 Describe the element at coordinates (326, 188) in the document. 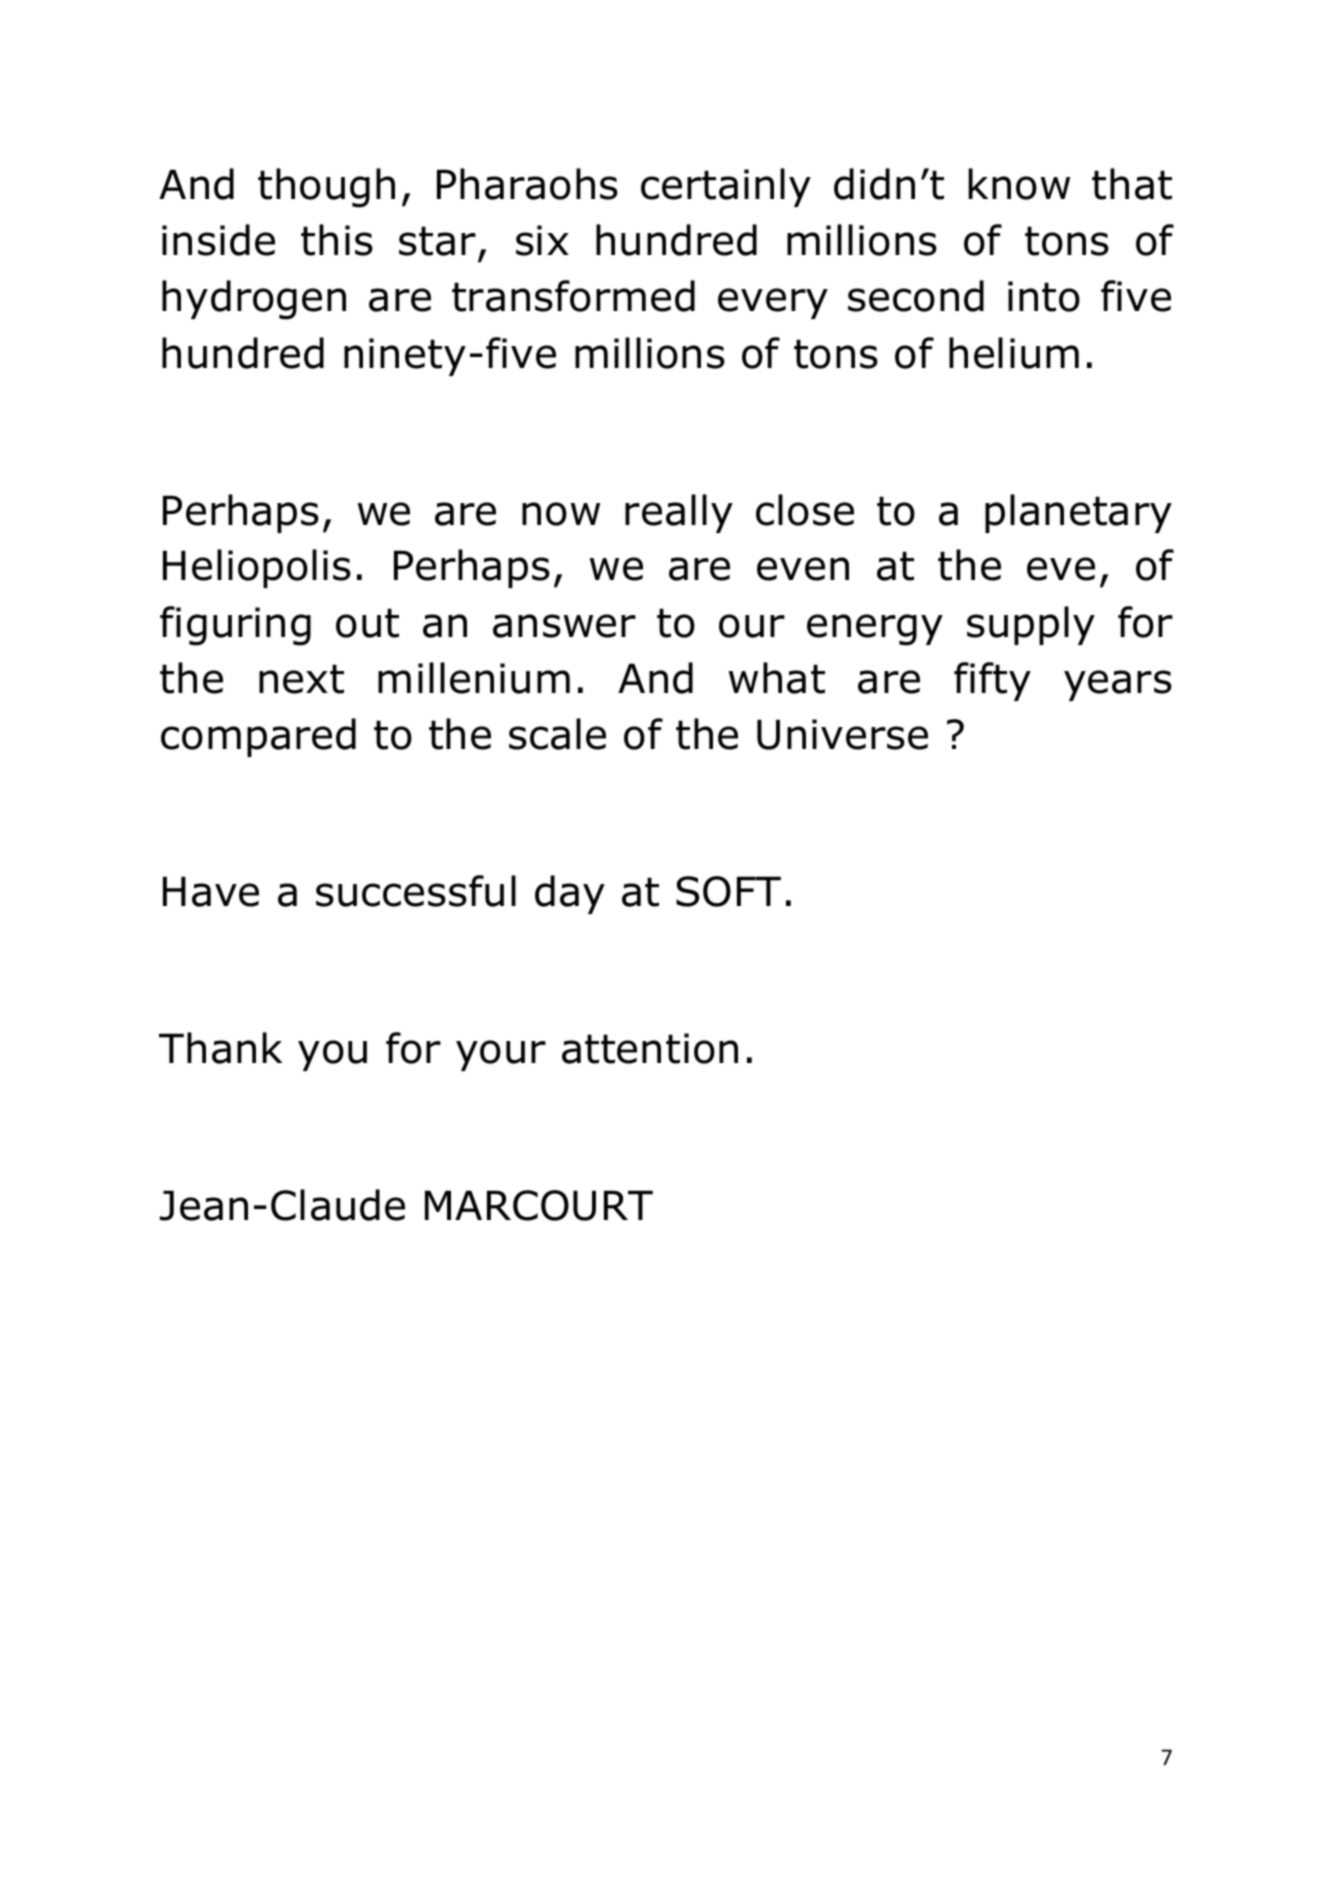

I see `though` at that location.
